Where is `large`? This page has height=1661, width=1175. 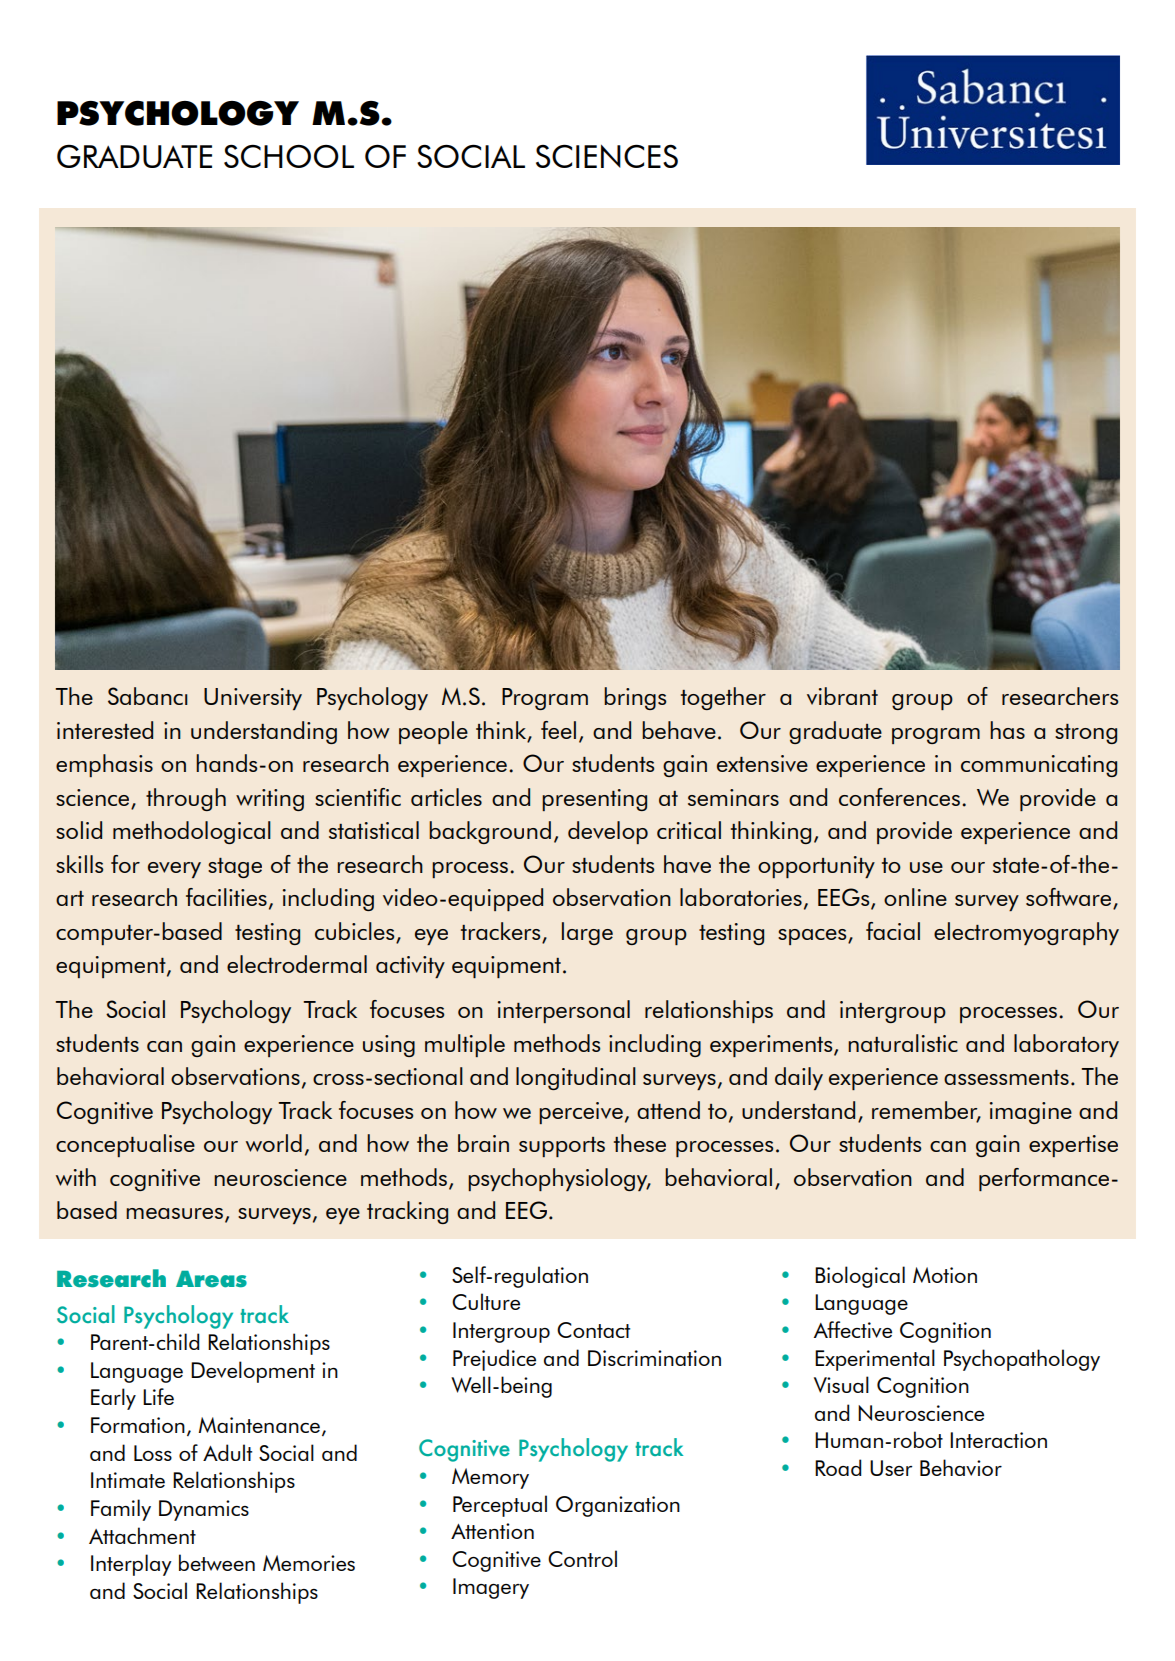 large is located at coordinates (587, 933).
